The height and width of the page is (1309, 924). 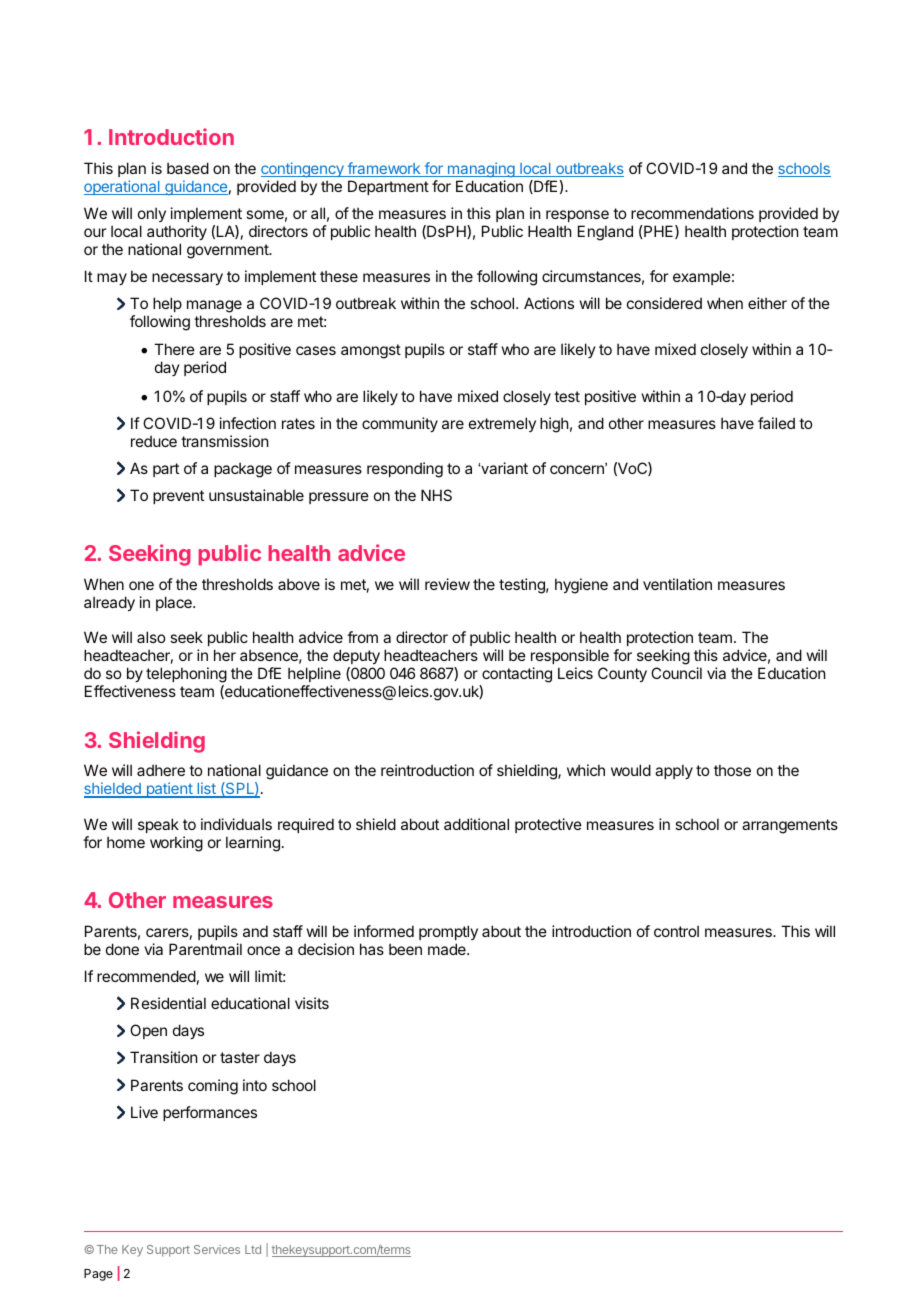 I want to click on promptly, so click(x=448, y=932).
